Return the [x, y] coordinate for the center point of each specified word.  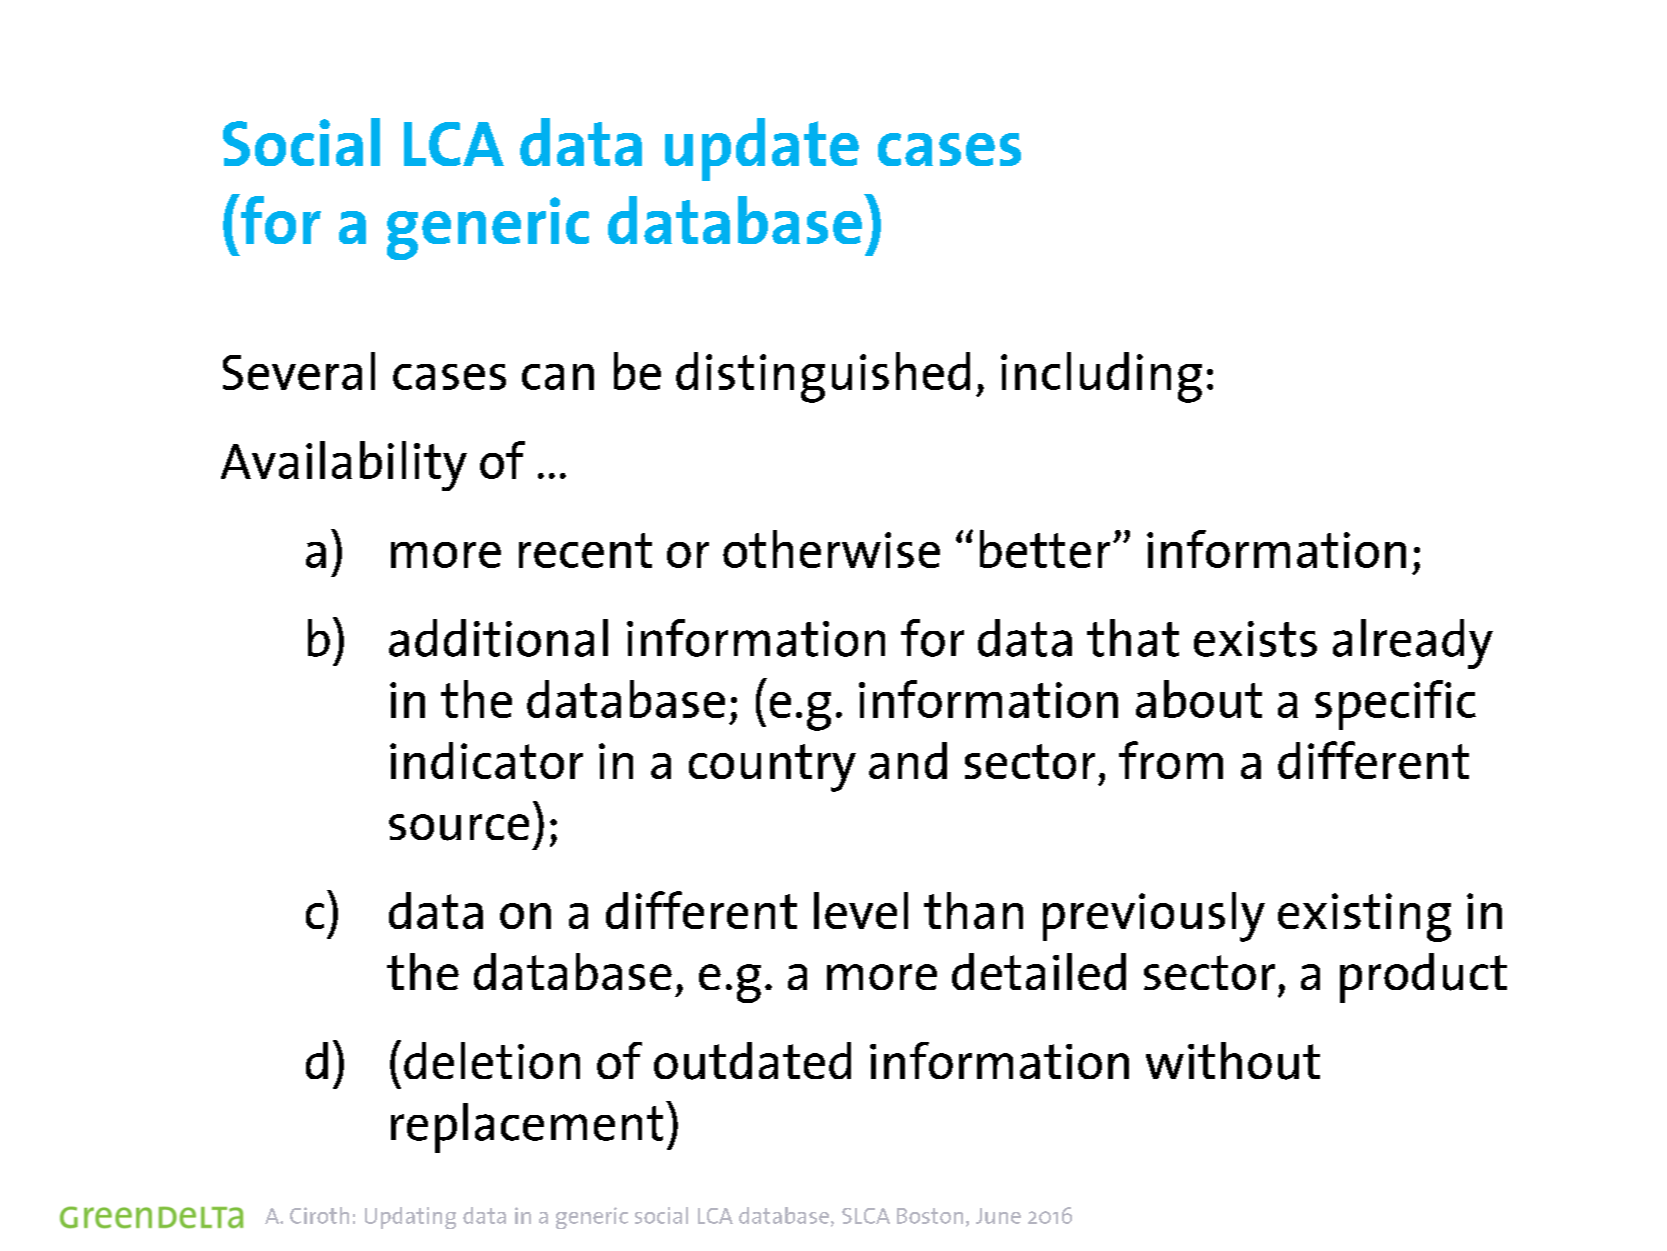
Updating [410, 1218]
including [1101, 377]
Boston [930, 1216]
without [1233, 1061]
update [762, 149]
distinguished [823, 377]
